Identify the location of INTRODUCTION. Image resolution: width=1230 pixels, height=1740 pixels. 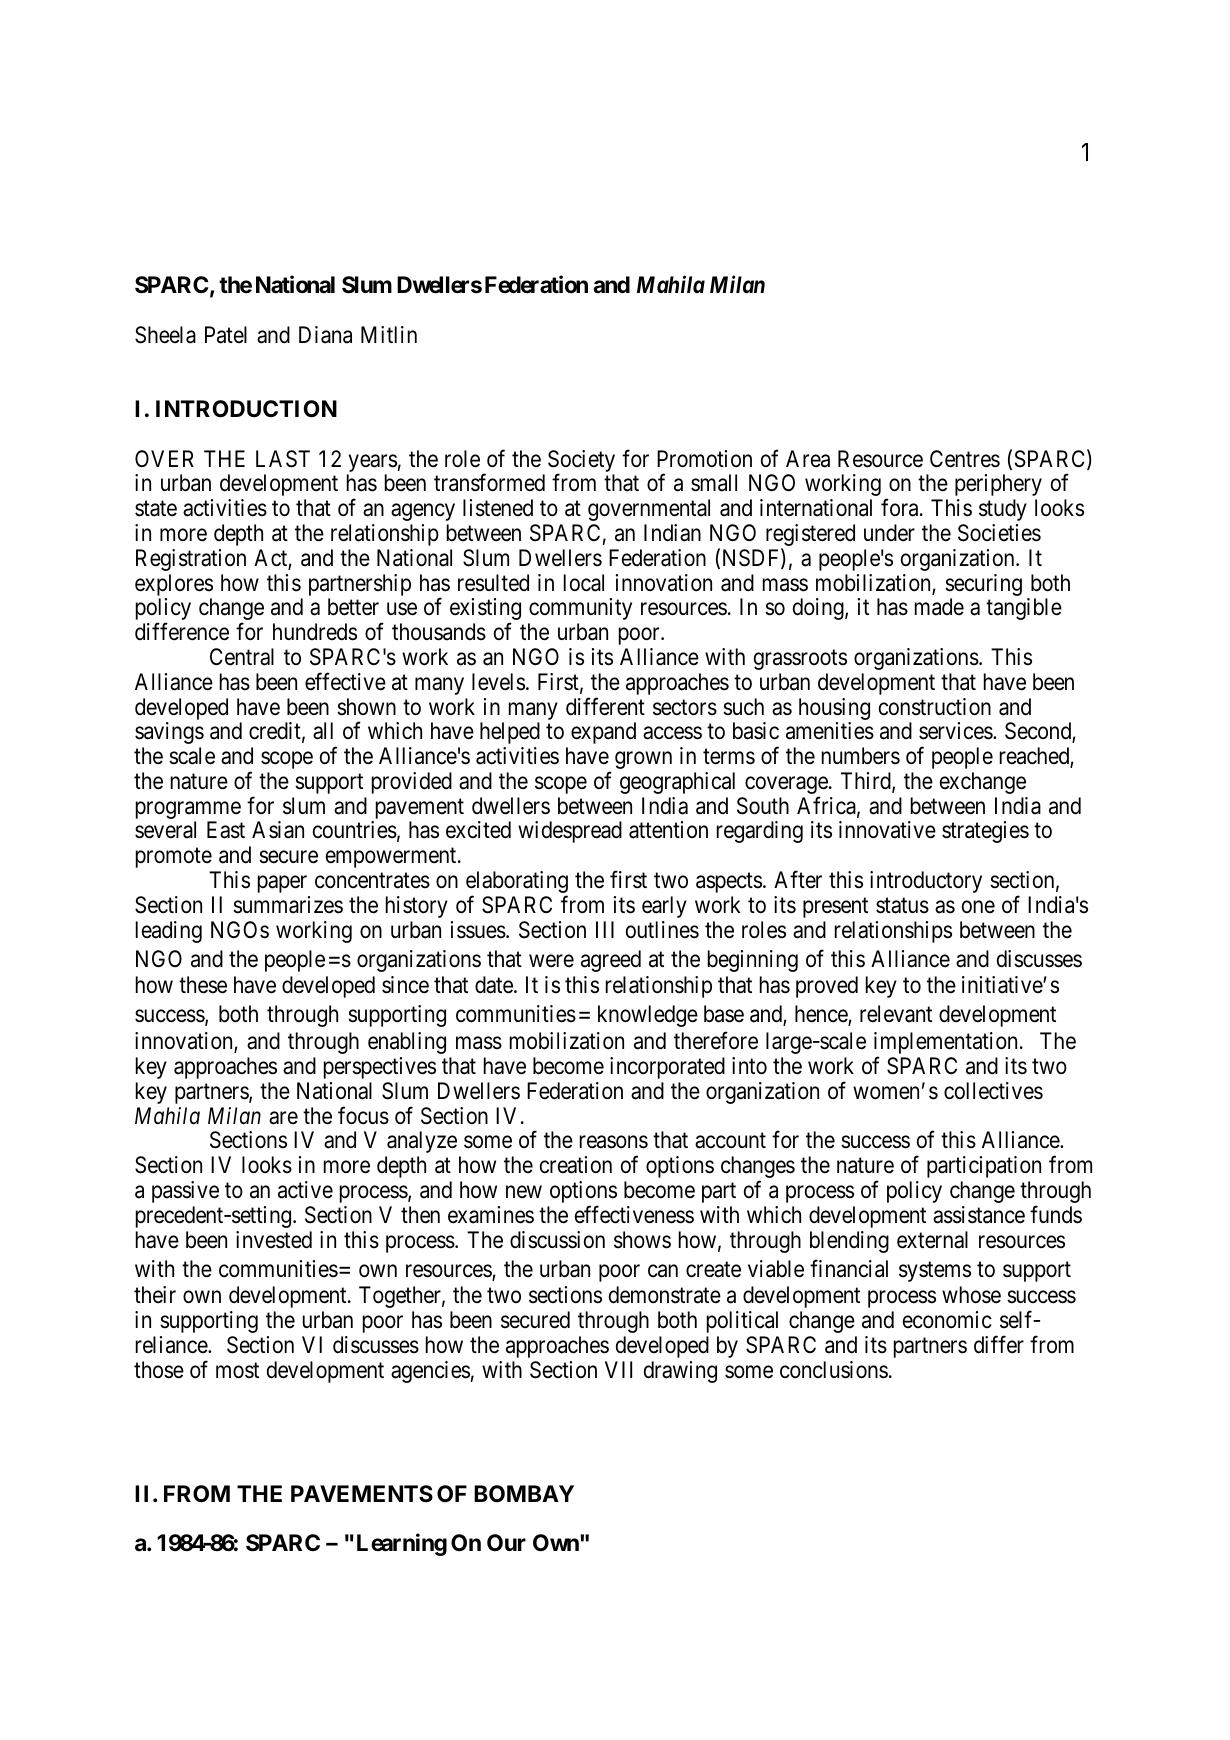
(246, 409).
